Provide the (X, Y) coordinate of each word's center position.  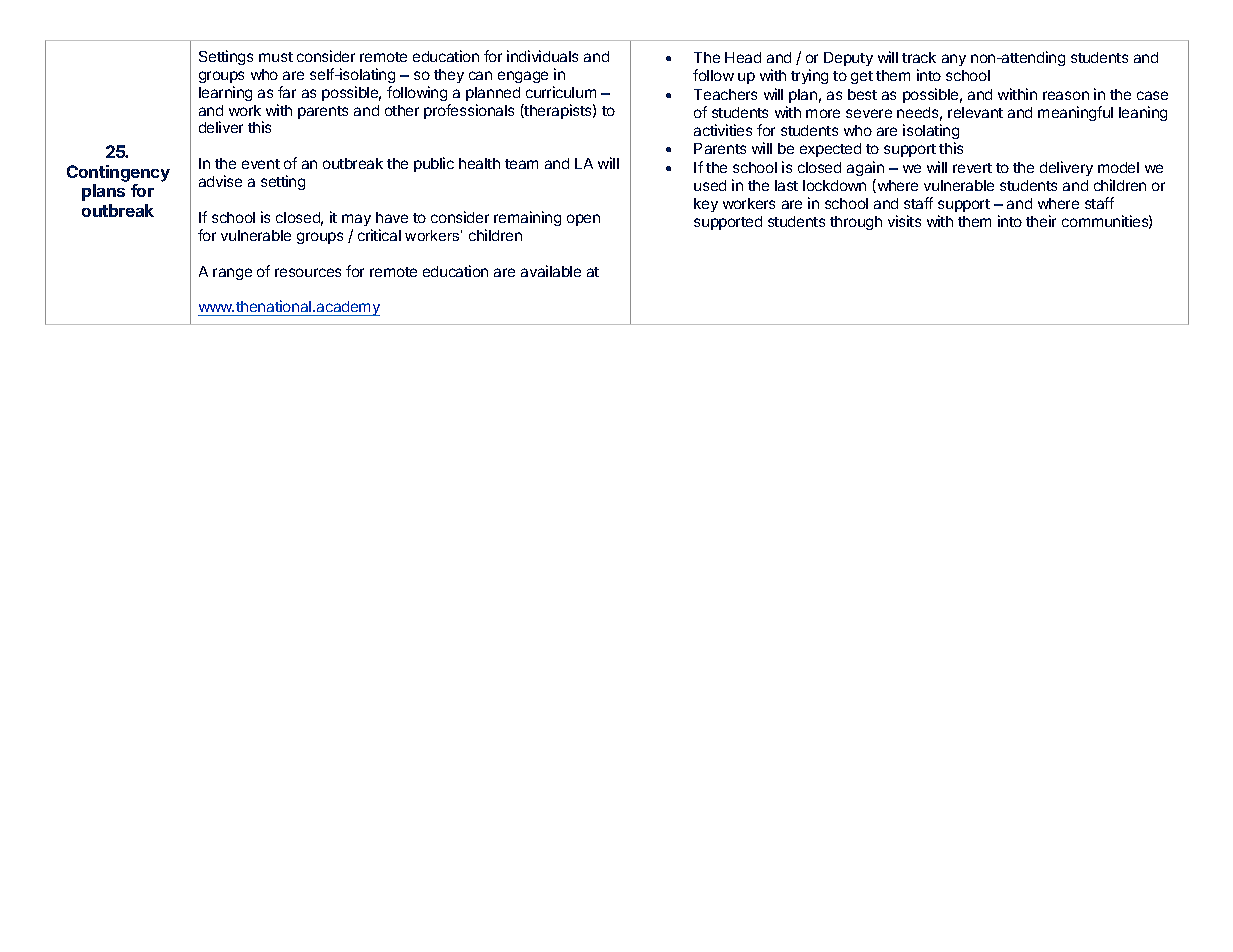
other (402, 110)
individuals (542, 56)
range (232, 274)
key (706, 205)
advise (220, 181)
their (1041, 221)
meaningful (1075, 113)
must (276, 57)
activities (723, 130)
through (856, 223)
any (954, 60)
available (551, 271)
